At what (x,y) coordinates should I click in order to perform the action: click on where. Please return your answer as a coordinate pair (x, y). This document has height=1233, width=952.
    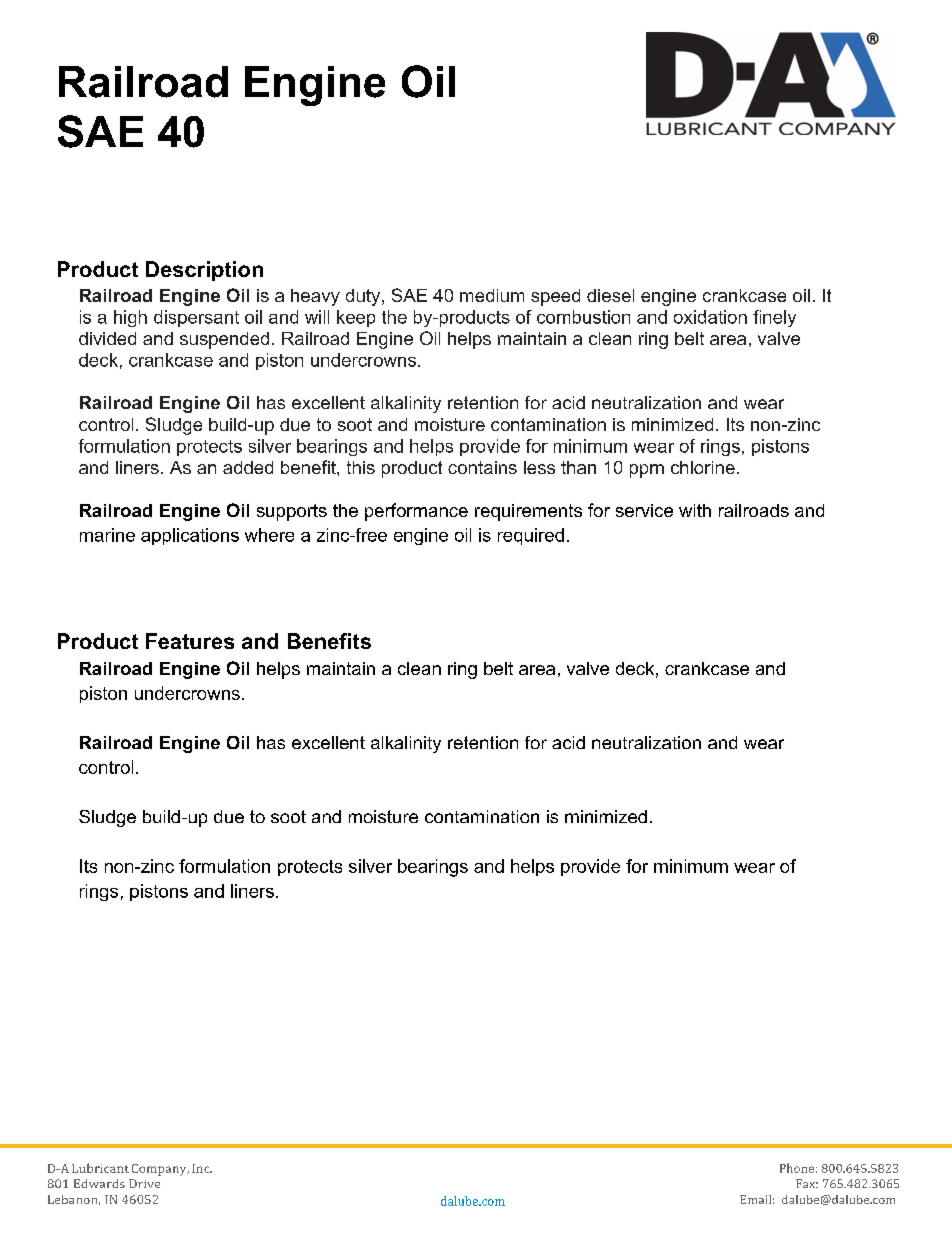
    Looking at the image, I should click on (269, 535).
